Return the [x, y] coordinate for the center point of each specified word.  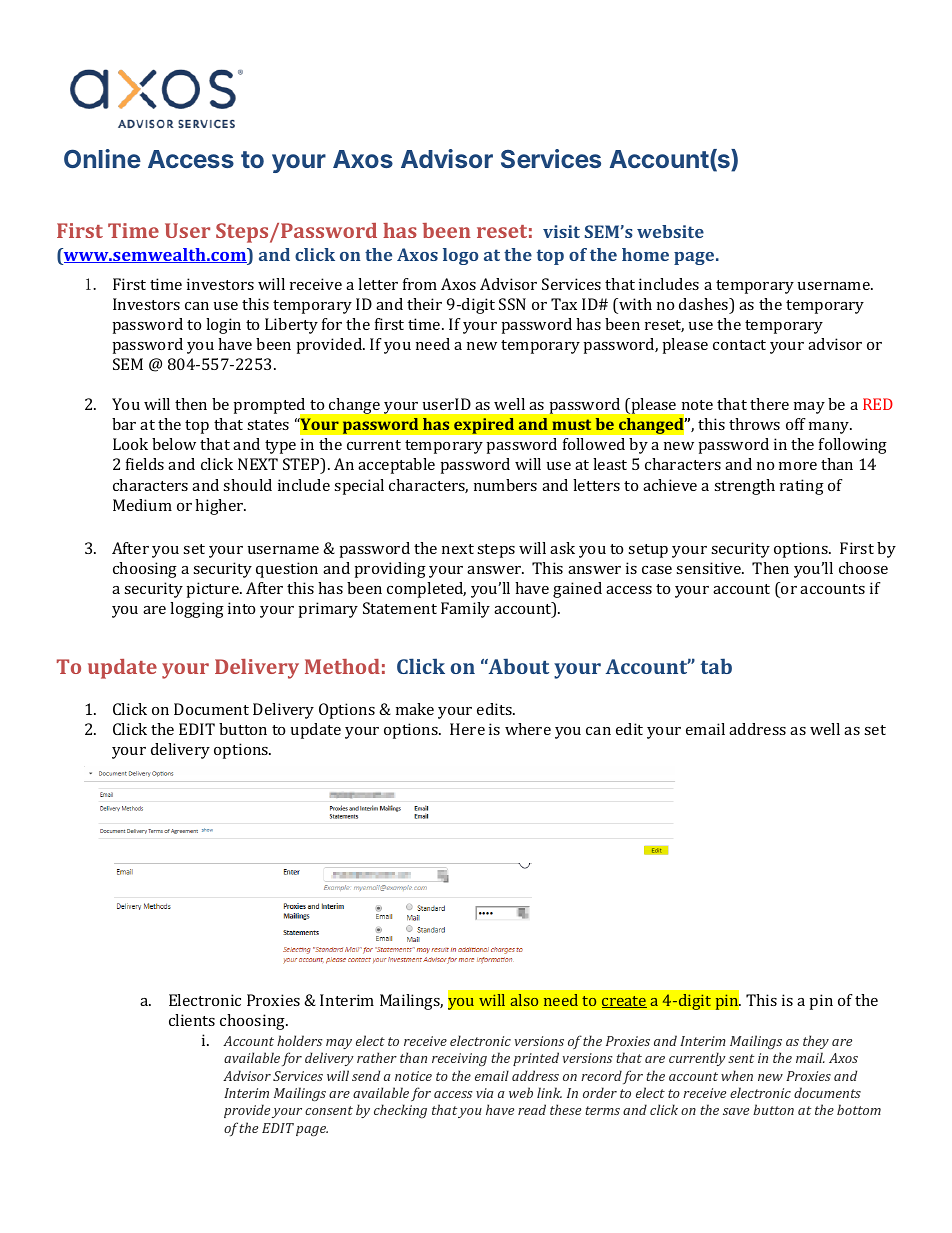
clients [192, 1020]
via [485, 1093]
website [670, 231]
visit [561, 231]
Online [102, 158]
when [737, 1075]
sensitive [710, 568]
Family [465, 610]
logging [197, 610]
